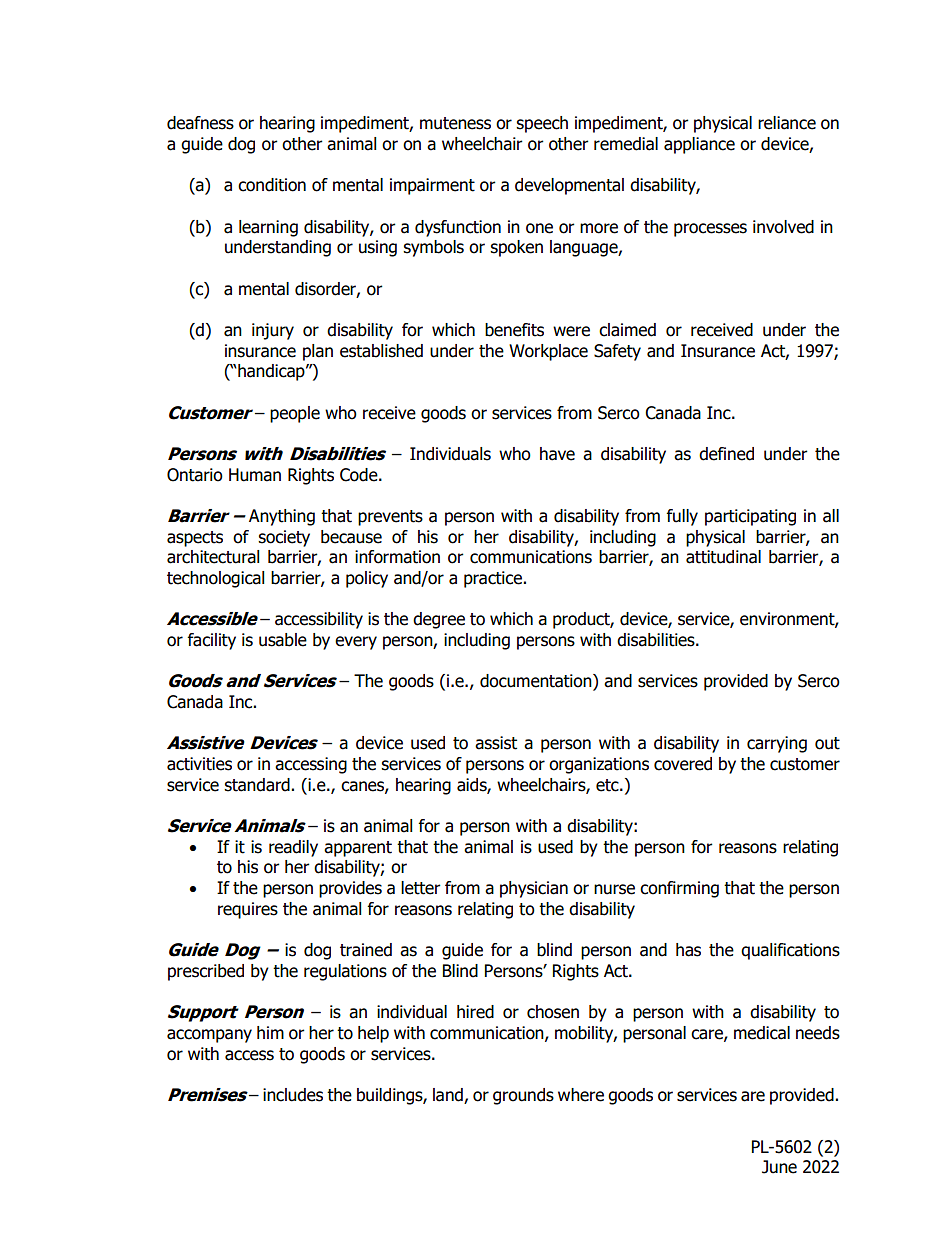  Describe the element at coordinates (258, 785) in the screenshot. I see `standard` at that location.
